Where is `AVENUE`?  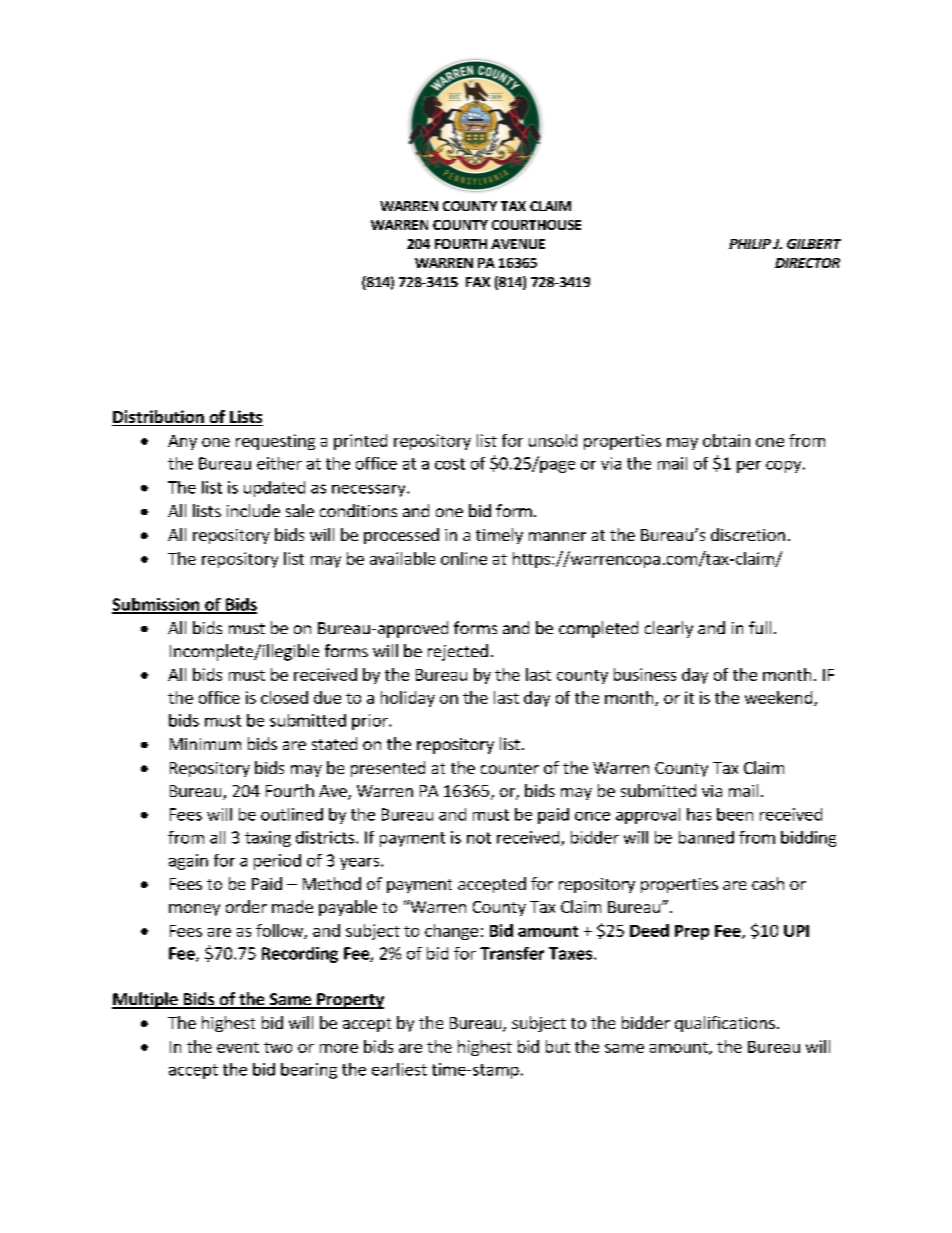 AVENUE is located at coordinates (518, 244).
